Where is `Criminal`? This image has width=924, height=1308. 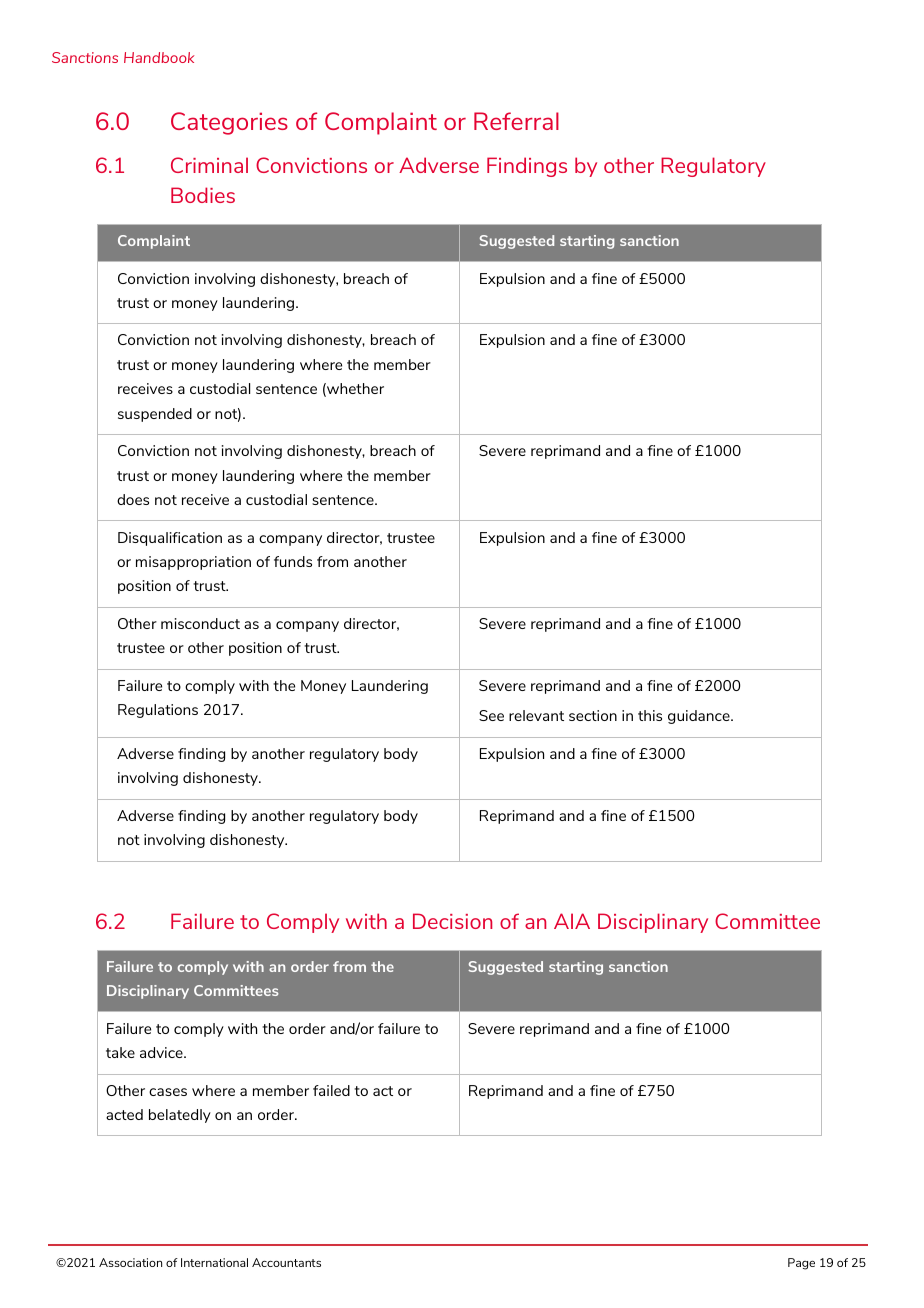 Criminal is located at coordinates (209, 165).
